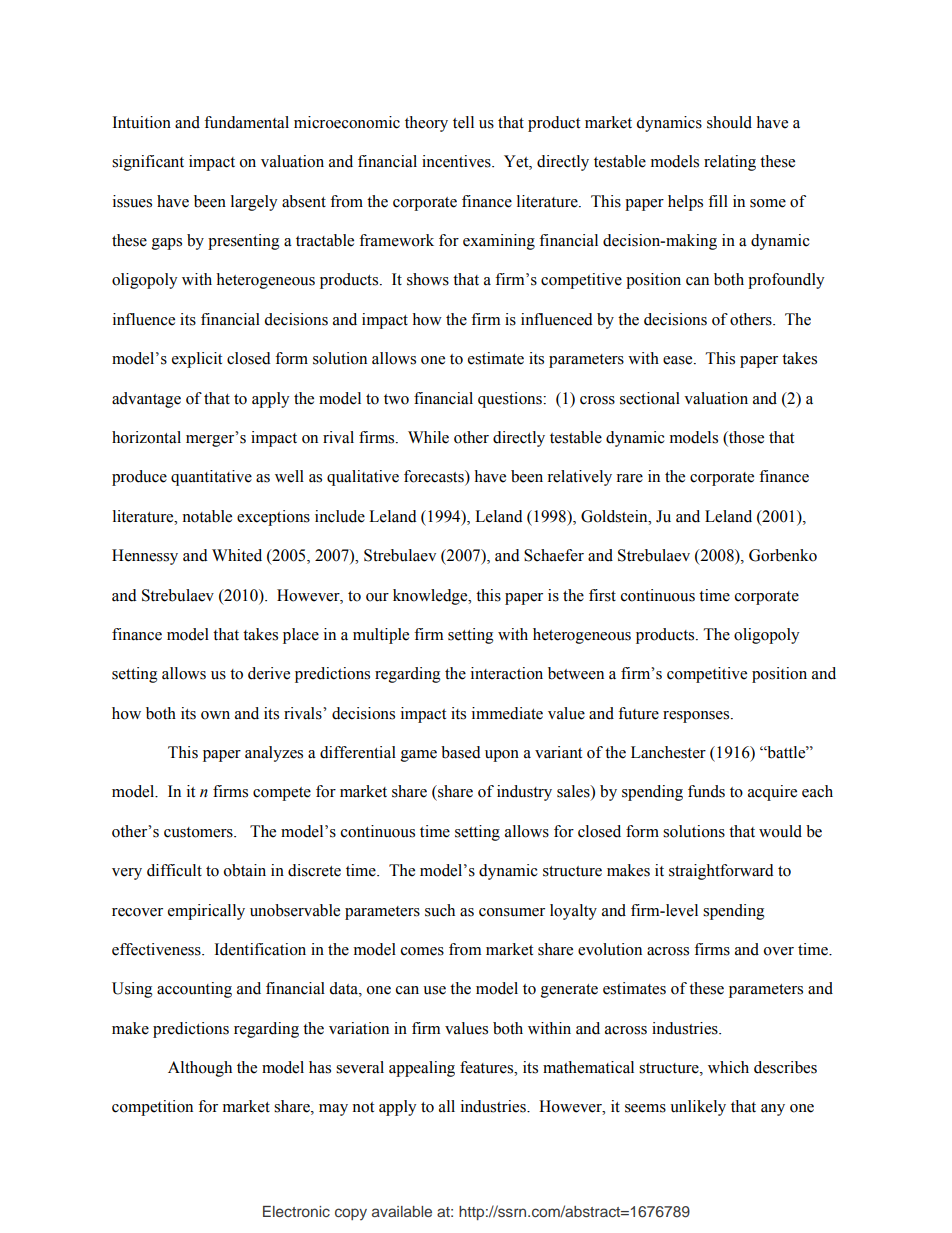 The image size is (952, 1233). I want to click on interaction, so click(507, 673).
